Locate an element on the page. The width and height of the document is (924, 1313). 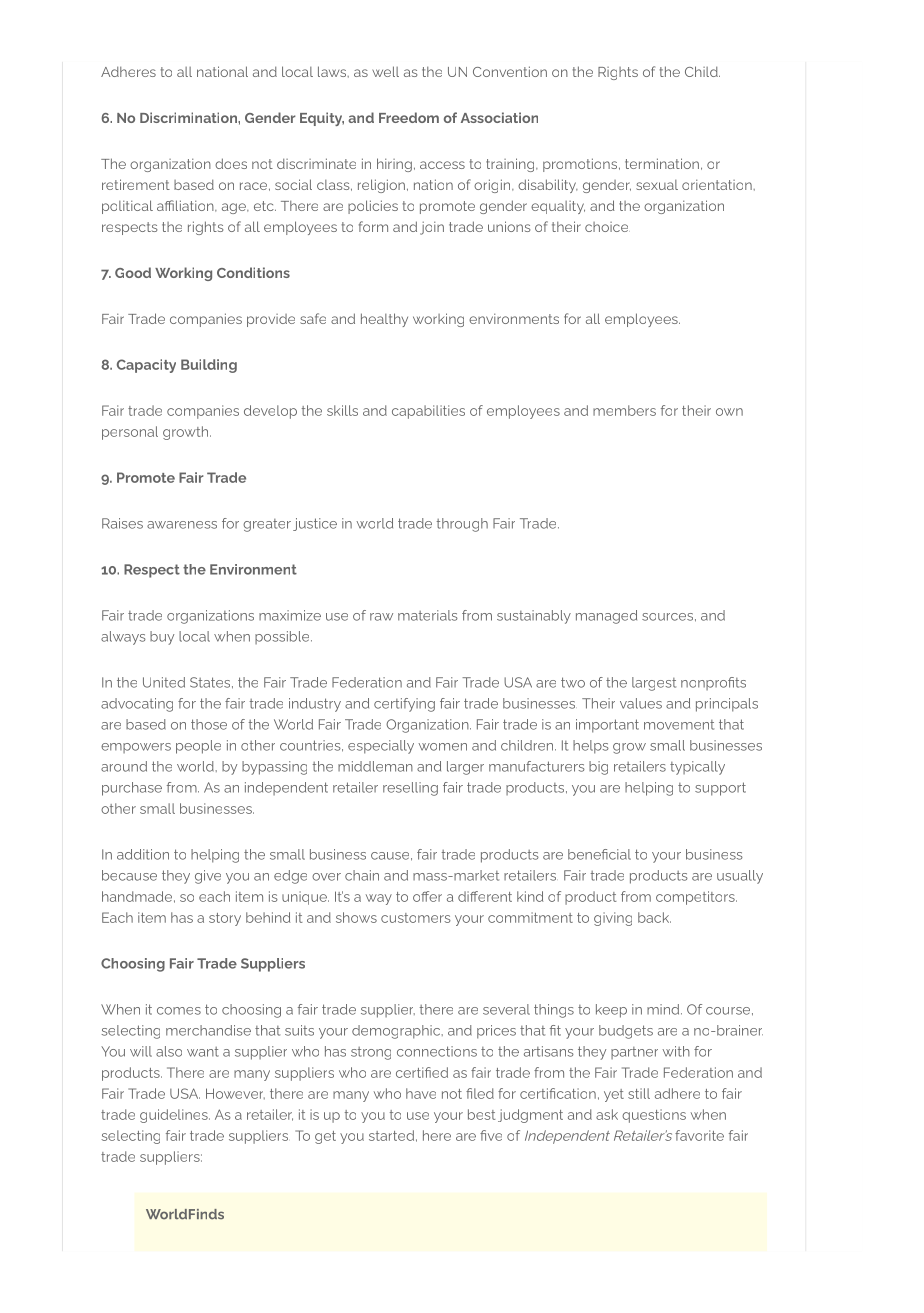
healthy is located at coordinates (384, 320).
